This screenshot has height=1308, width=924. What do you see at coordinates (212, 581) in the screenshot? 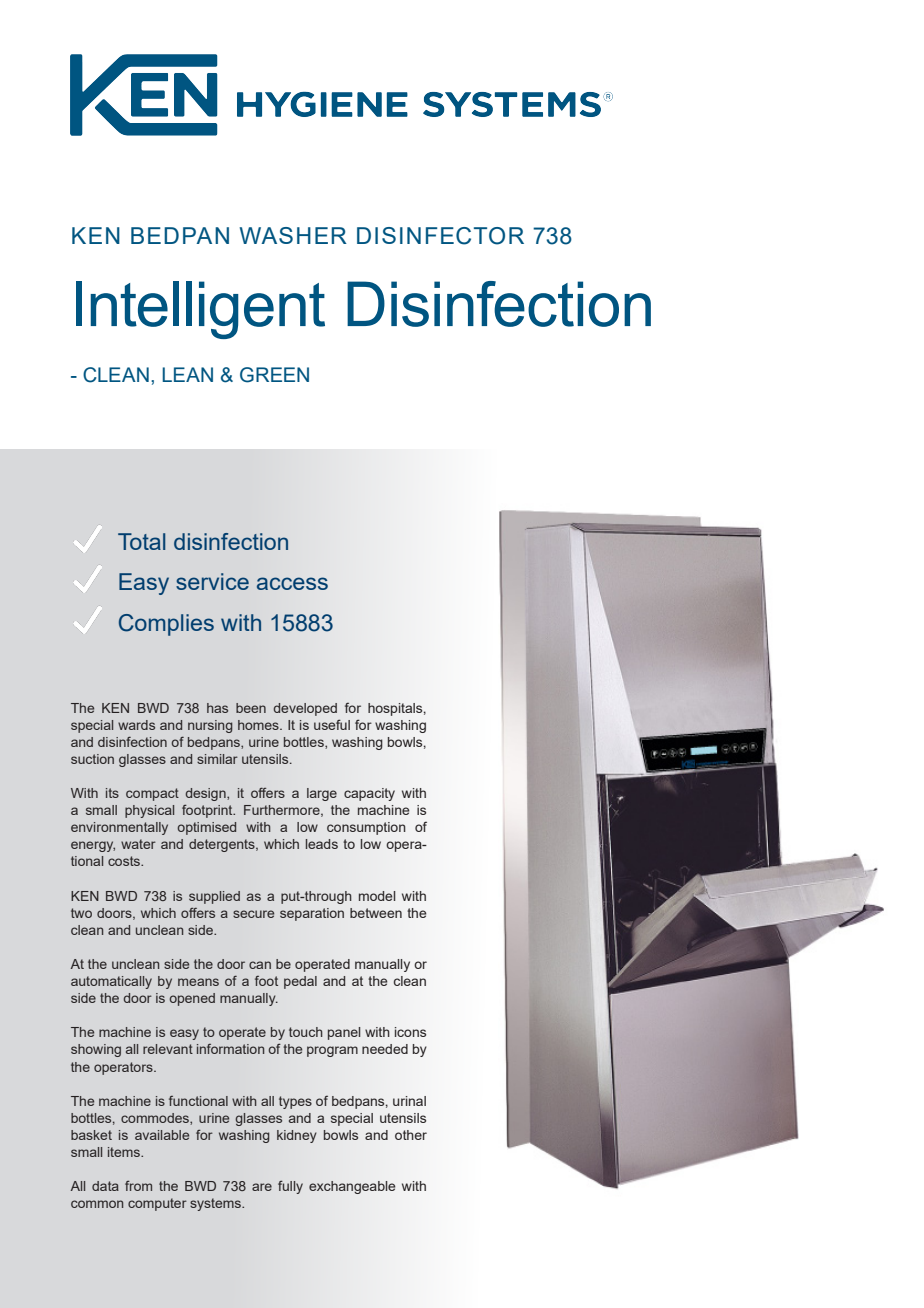
I see `service` at bounding box center [212, 581].
